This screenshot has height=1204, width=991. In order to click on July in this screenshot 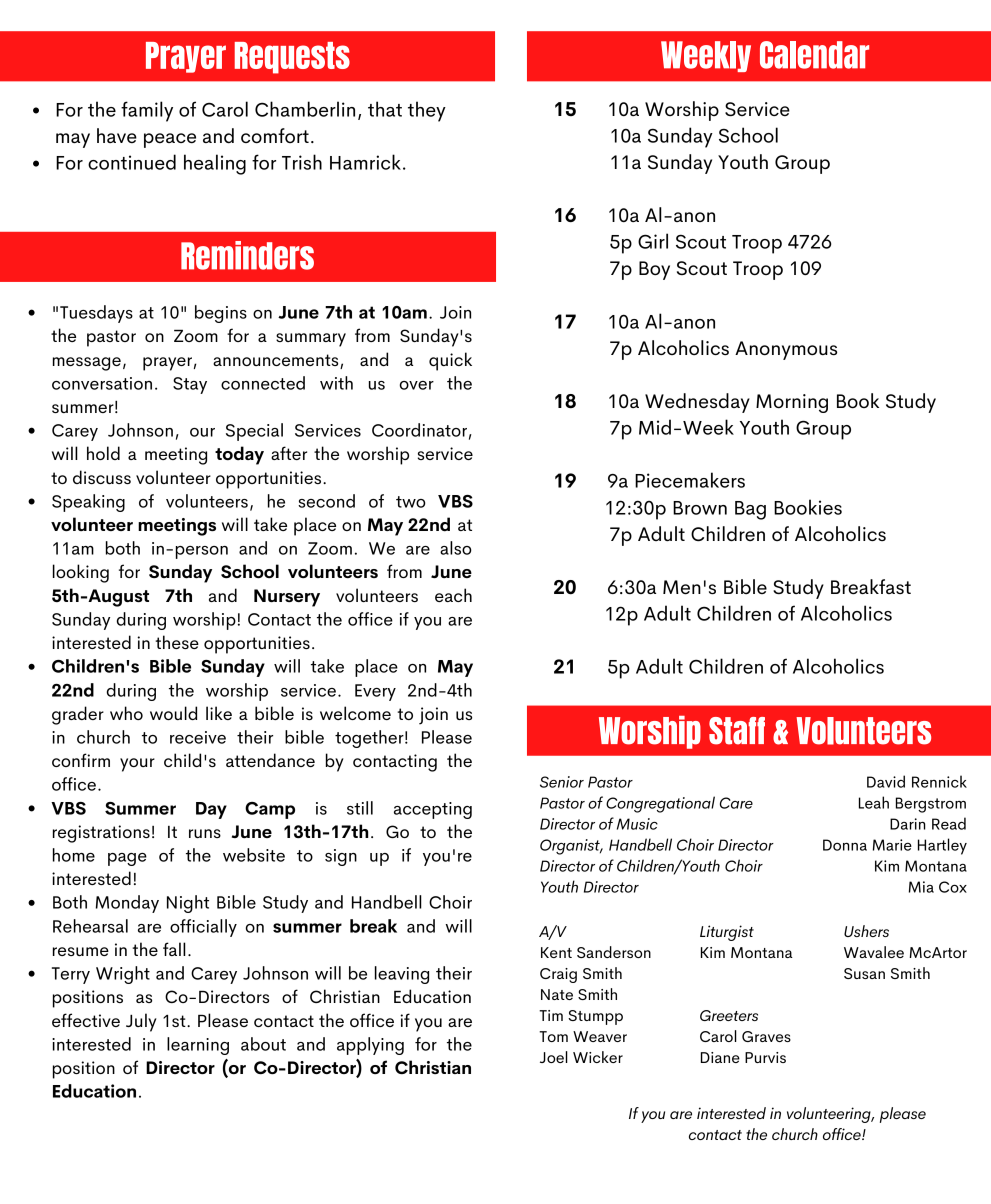, I will do `click(141, 1022)`.
